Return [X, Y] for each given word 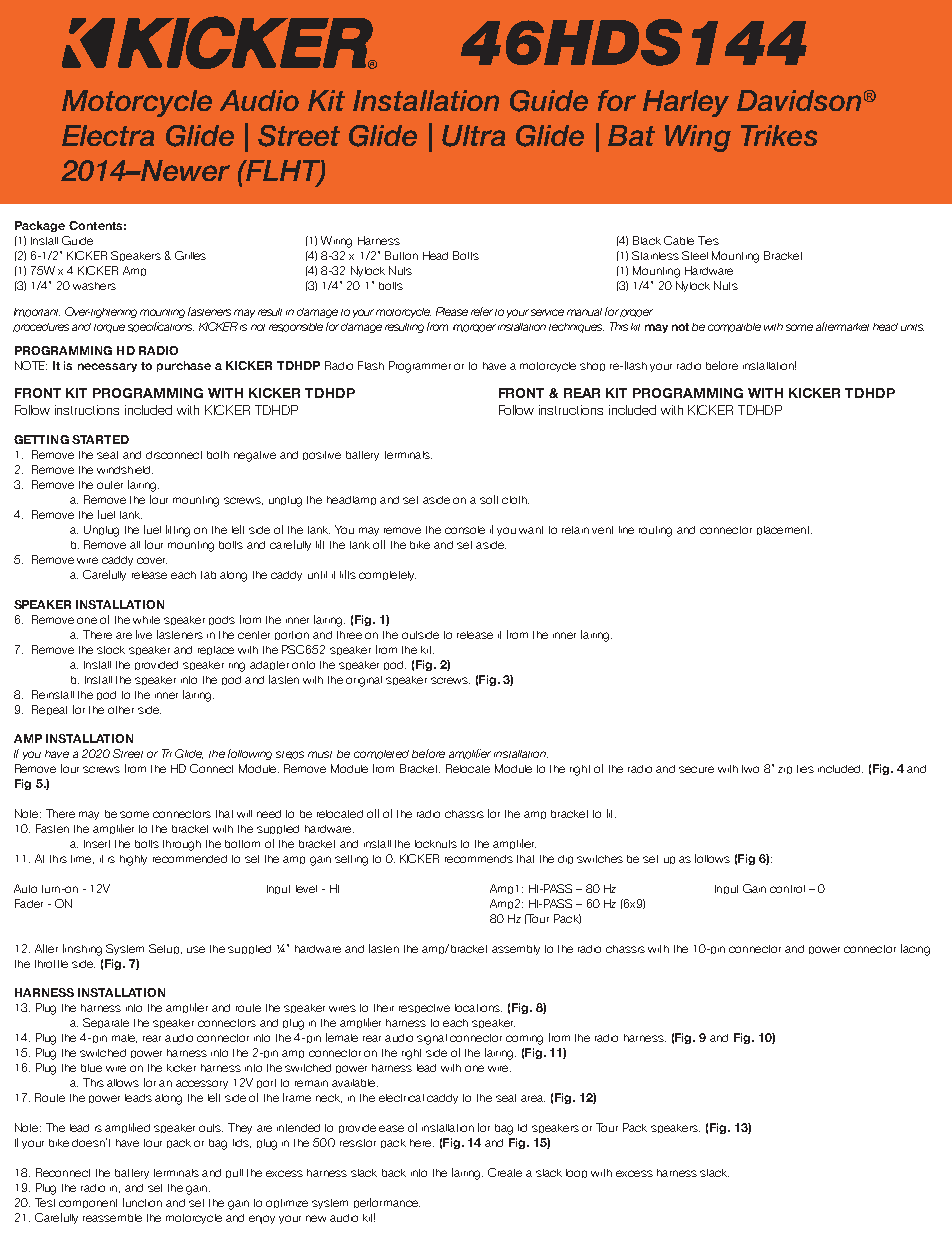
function [142, 1202]
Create [505, 1172]
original [364, 681]
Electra [108, 135]
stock [111, 650]
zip [785, 770]
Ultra [473, 136]
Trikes [779, 135]
